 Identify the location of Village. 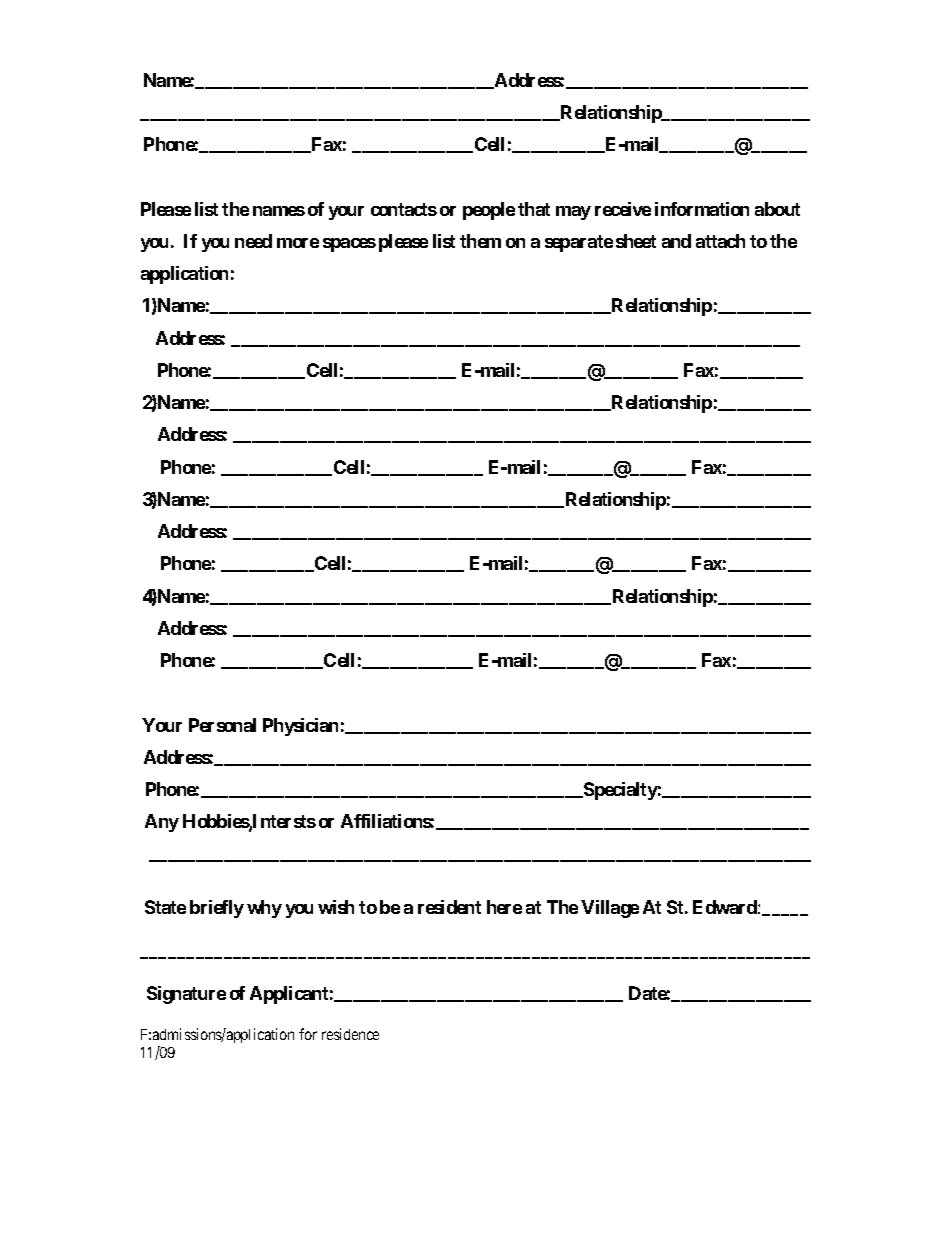
(610, 909).
